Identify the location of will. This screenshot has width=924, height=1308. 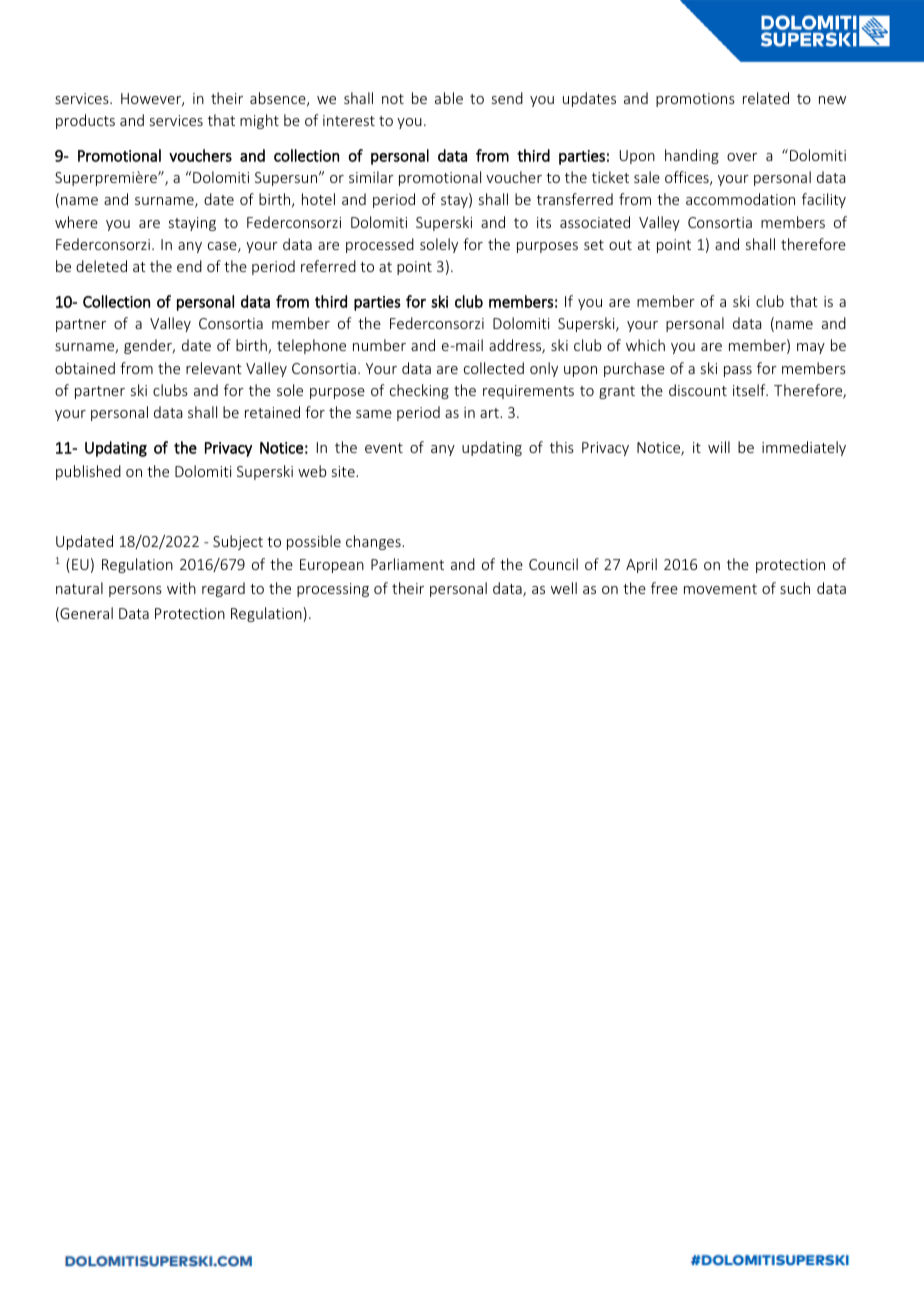
(719, 447).
